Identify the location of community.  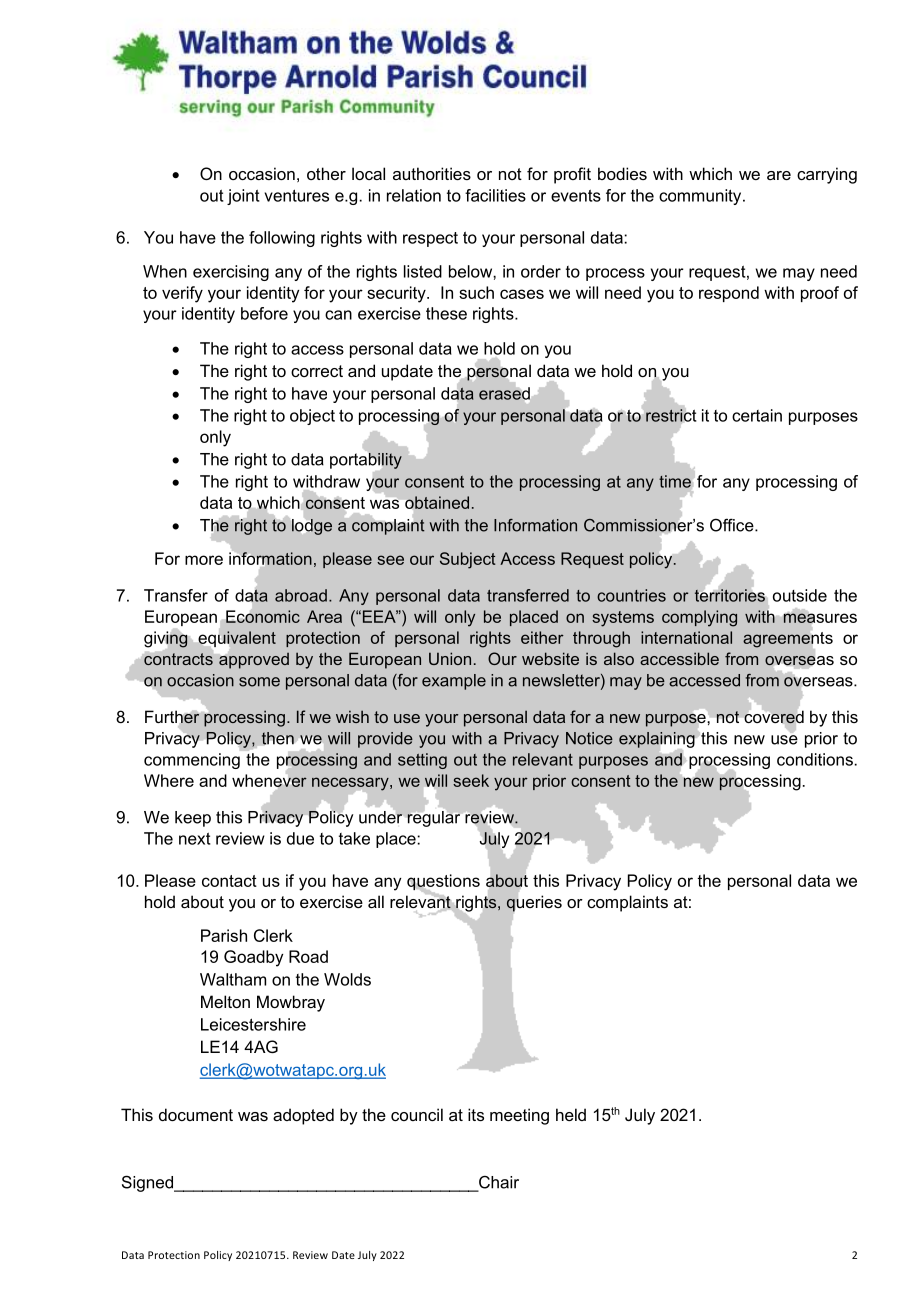
(701, 197).
